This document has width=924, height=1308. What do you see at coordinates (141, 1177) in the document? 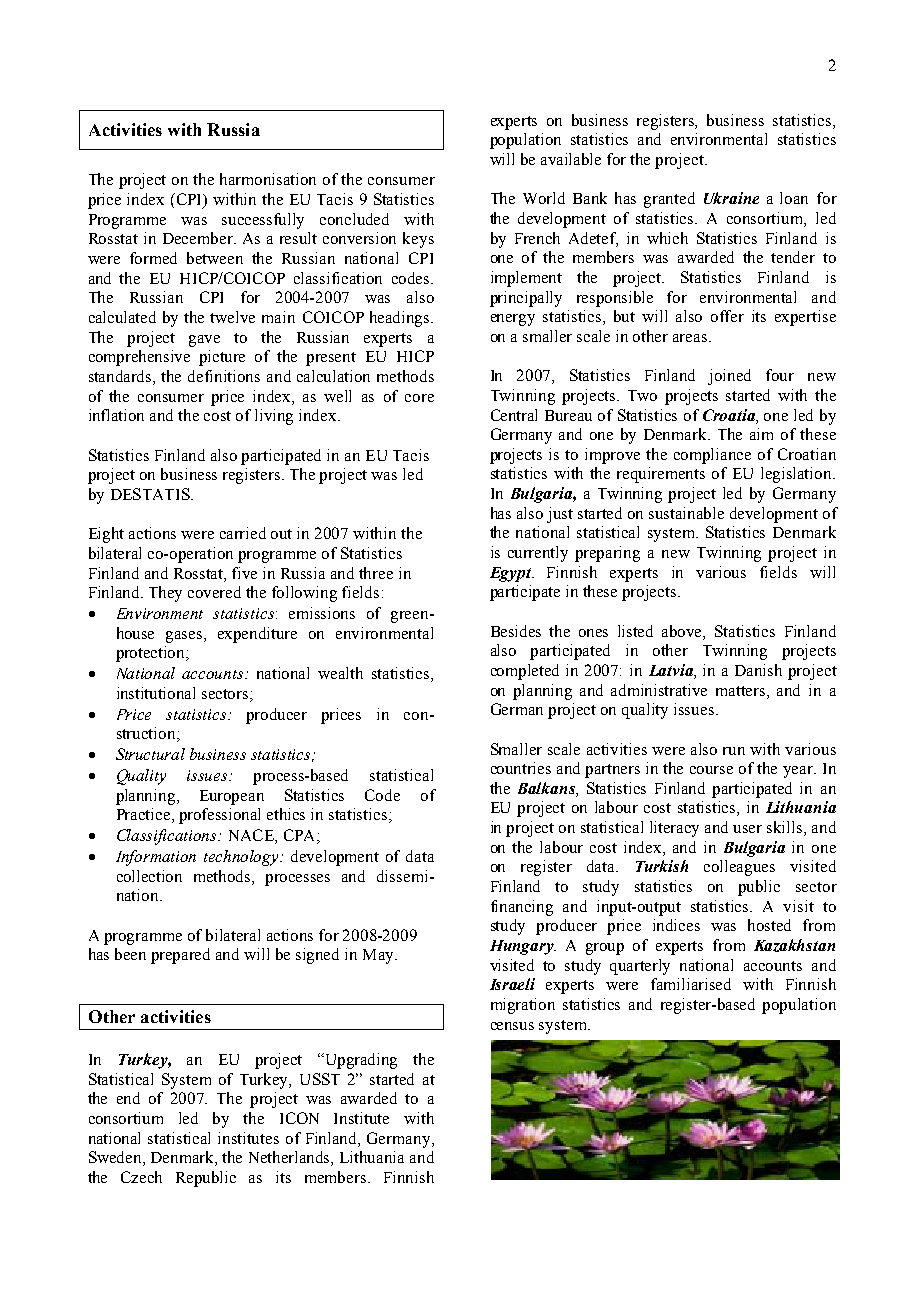
I see `Czech` at bounding box center [141, 1177].
